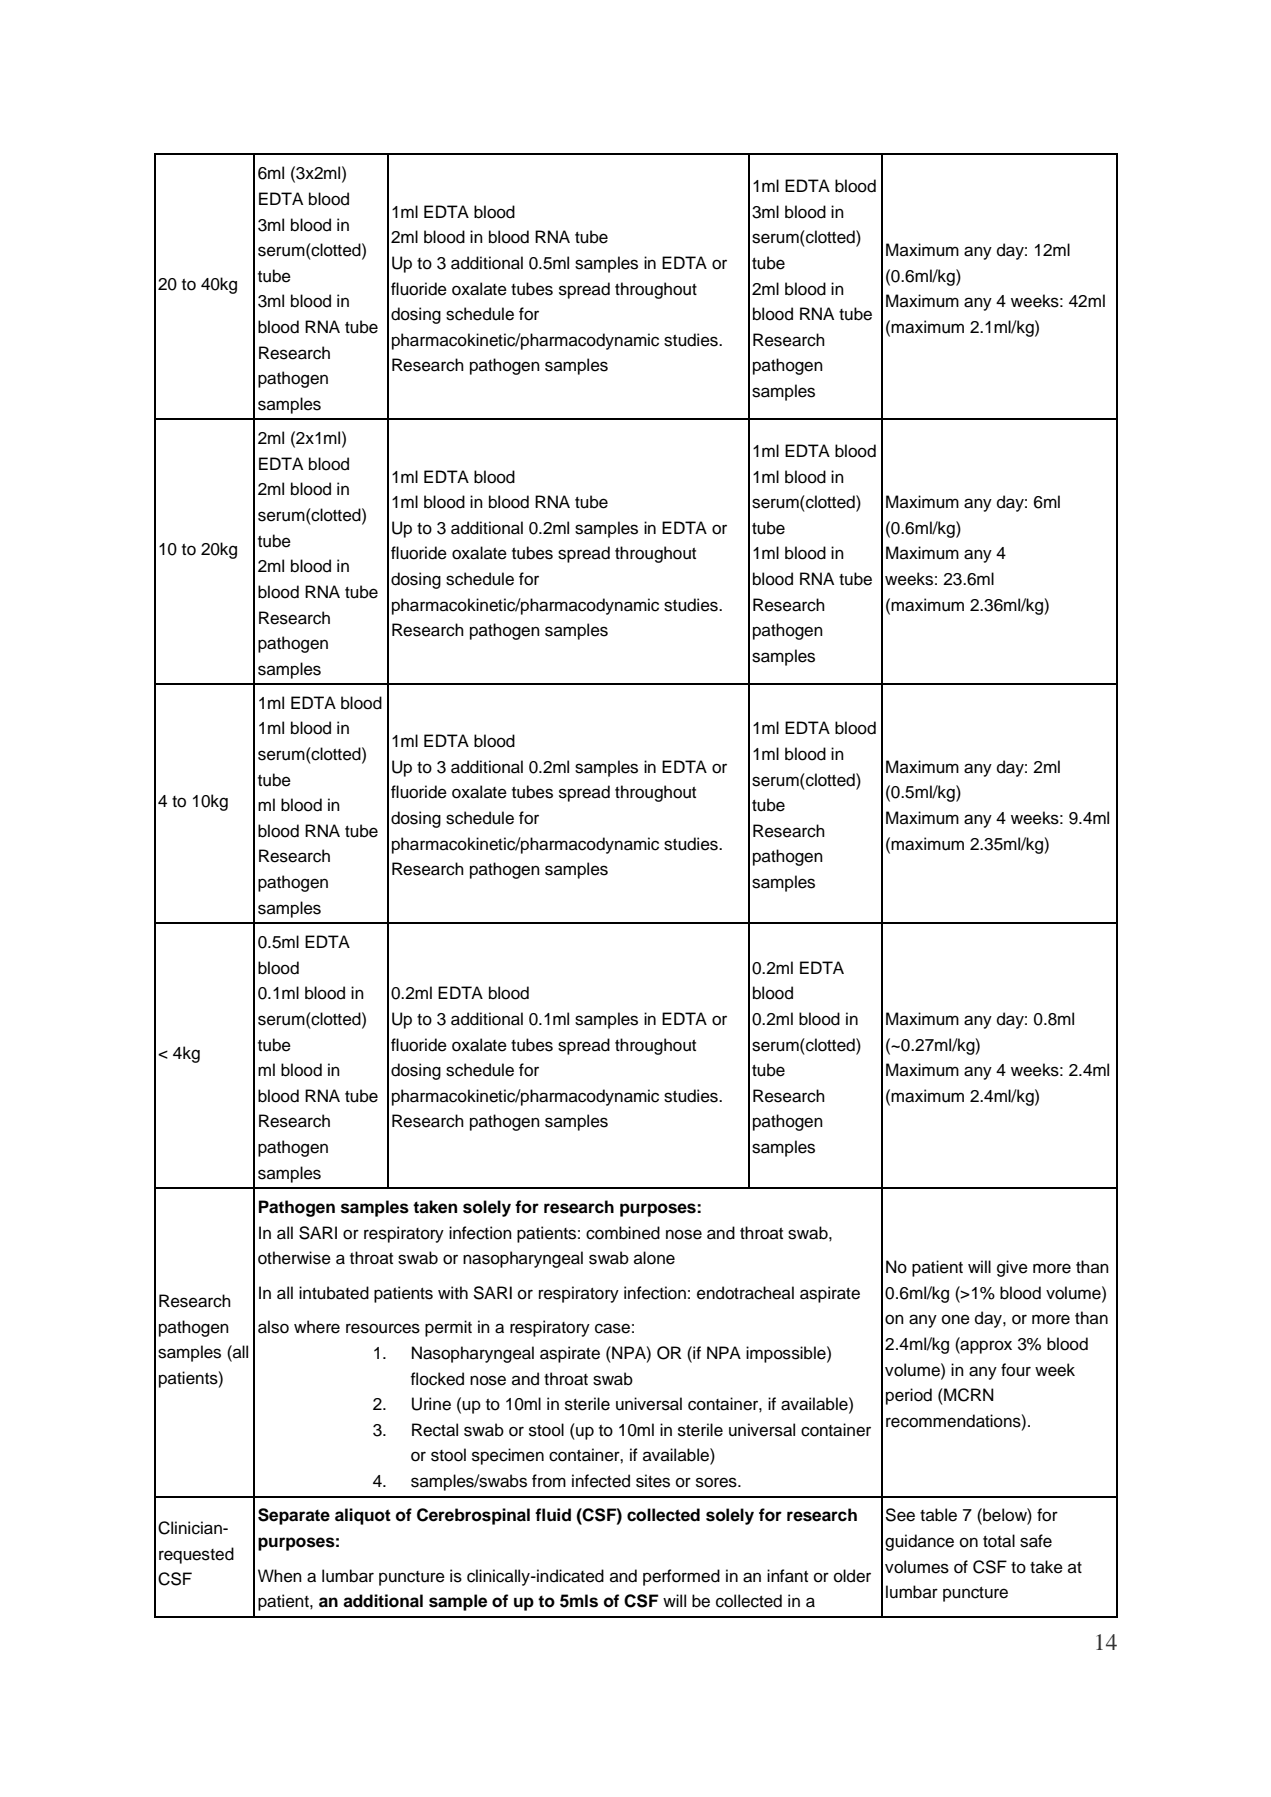 The width and height of the image is (1271, 1797). What do you see at coordinates (280, 1576) in the image?
I see `When` at bounding box center [280, 1576].
